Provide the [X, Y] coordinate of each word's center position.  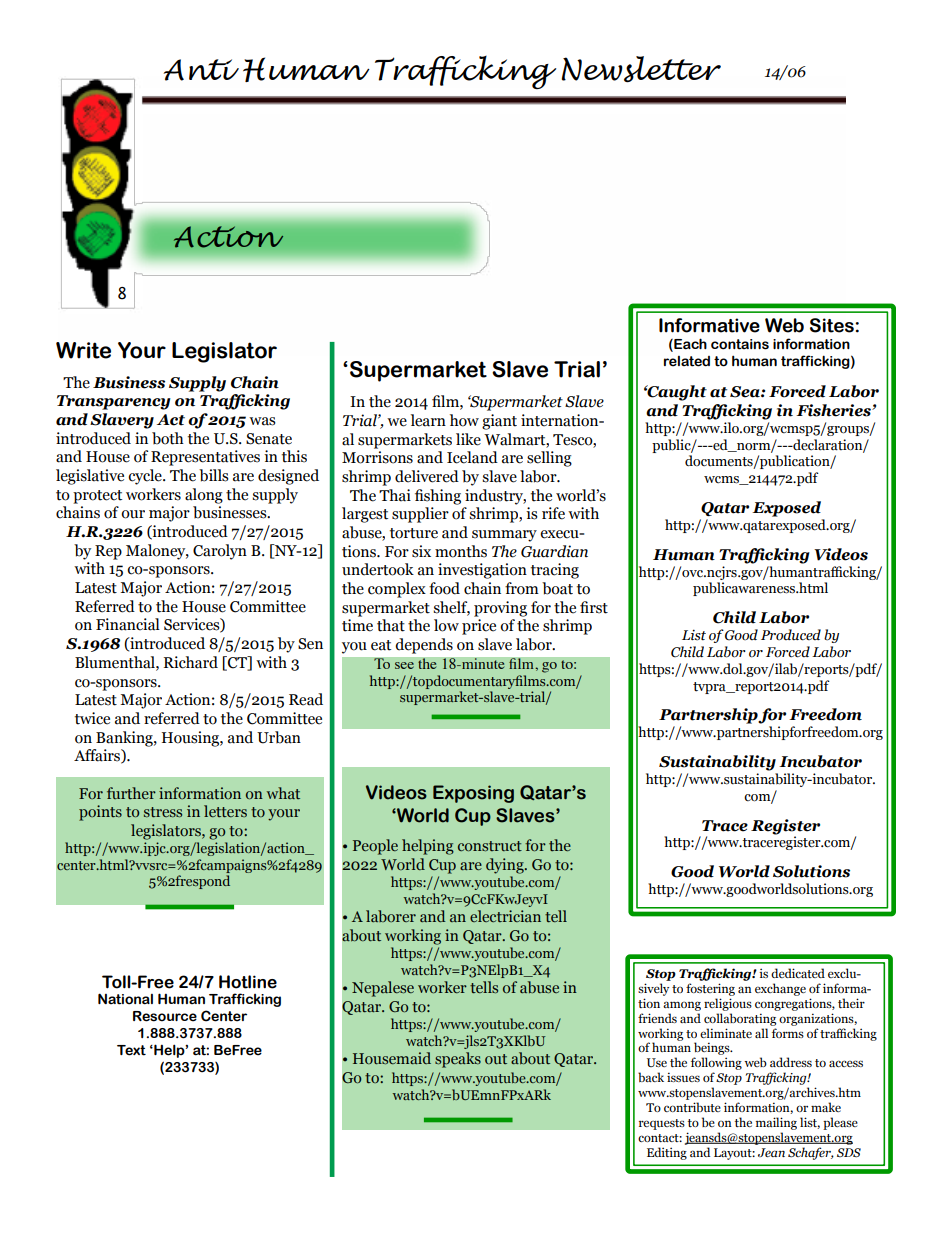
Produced [791, 635]
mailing [776, 1123]
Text [131, 1050]
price [479, 627]
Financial [128, 624]
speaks [458, 1060]
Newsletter [641, 69]
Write [83, 350]
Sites [832, 325]
